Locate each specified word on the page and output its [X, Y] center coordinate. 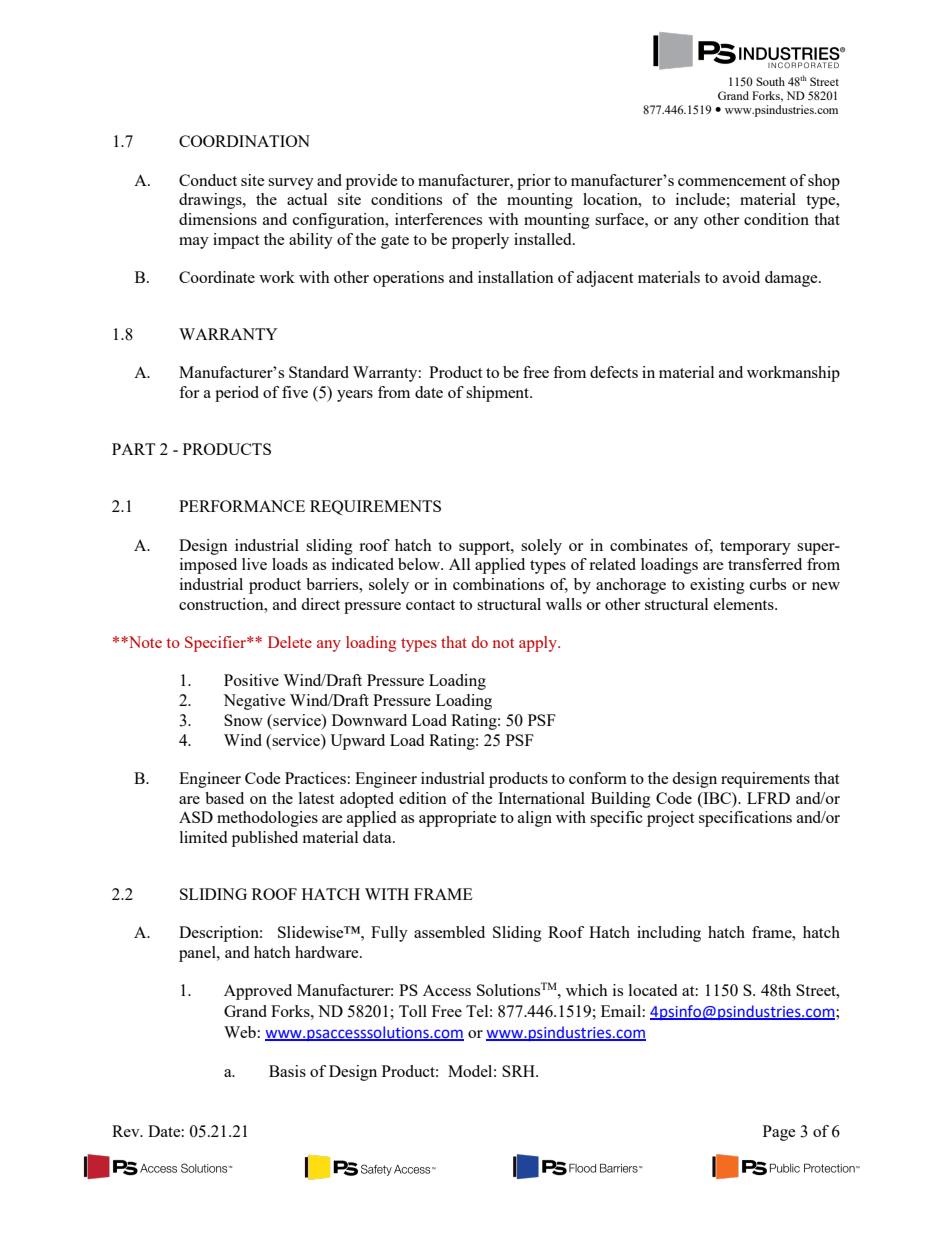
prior [534, 182]
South [770, 81]
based [224, 798]
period [237, 394]
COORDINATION [244, 141]
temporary [755, 548]
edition [423, 798]
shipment [499, 394]
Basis [287, 1071]
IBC [717, 798]
